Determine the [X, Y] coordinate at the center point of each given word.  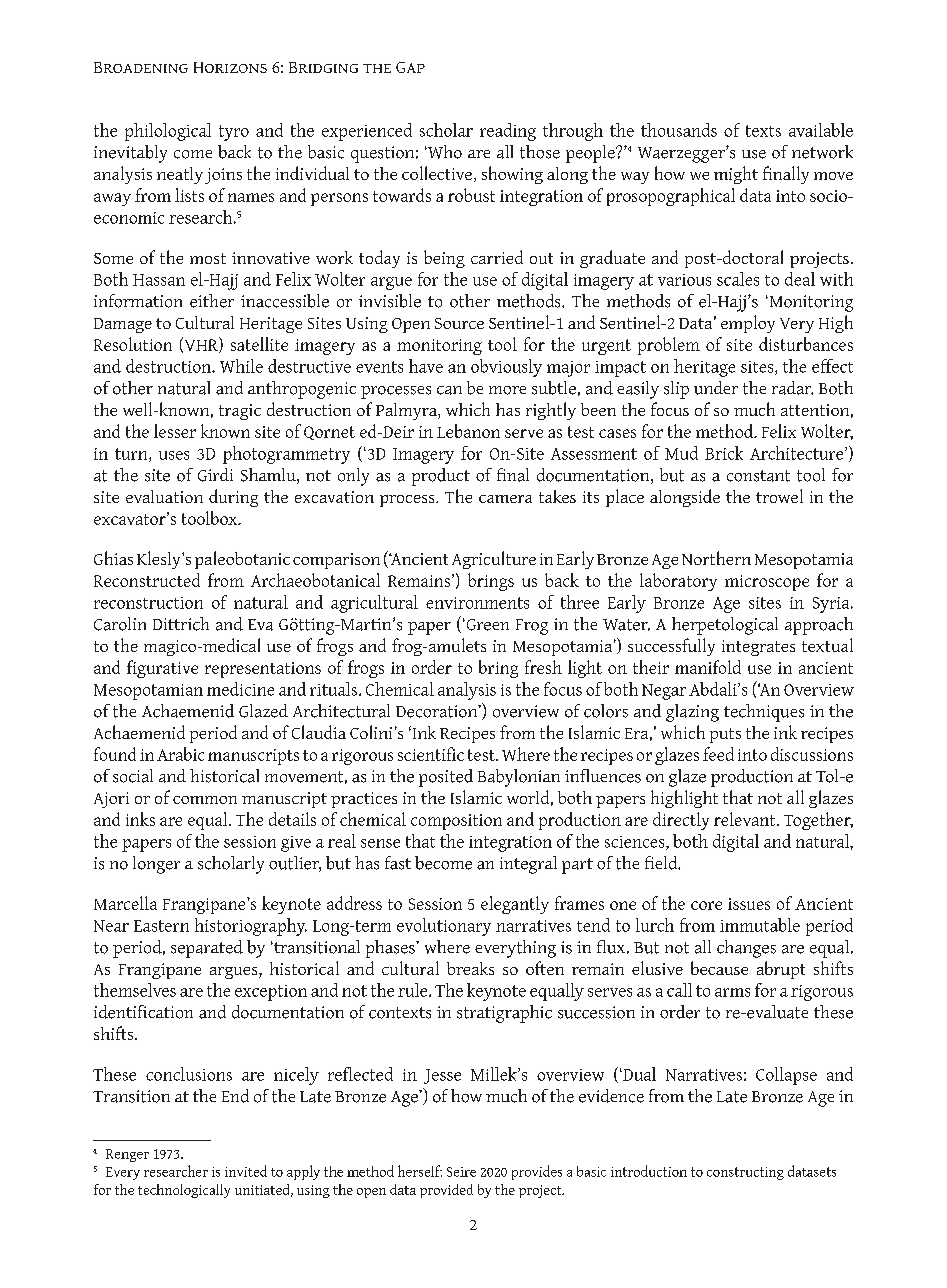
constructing [745, 1173]
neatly [180, 175]
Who [444, 152]
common [205, 800]
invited [246, 1171]
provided [446, 1191]
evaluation [164, 496]
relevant [746, 819]
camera [505, 499]
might [736, 175]
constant [758, 476]
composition [456, 822]
